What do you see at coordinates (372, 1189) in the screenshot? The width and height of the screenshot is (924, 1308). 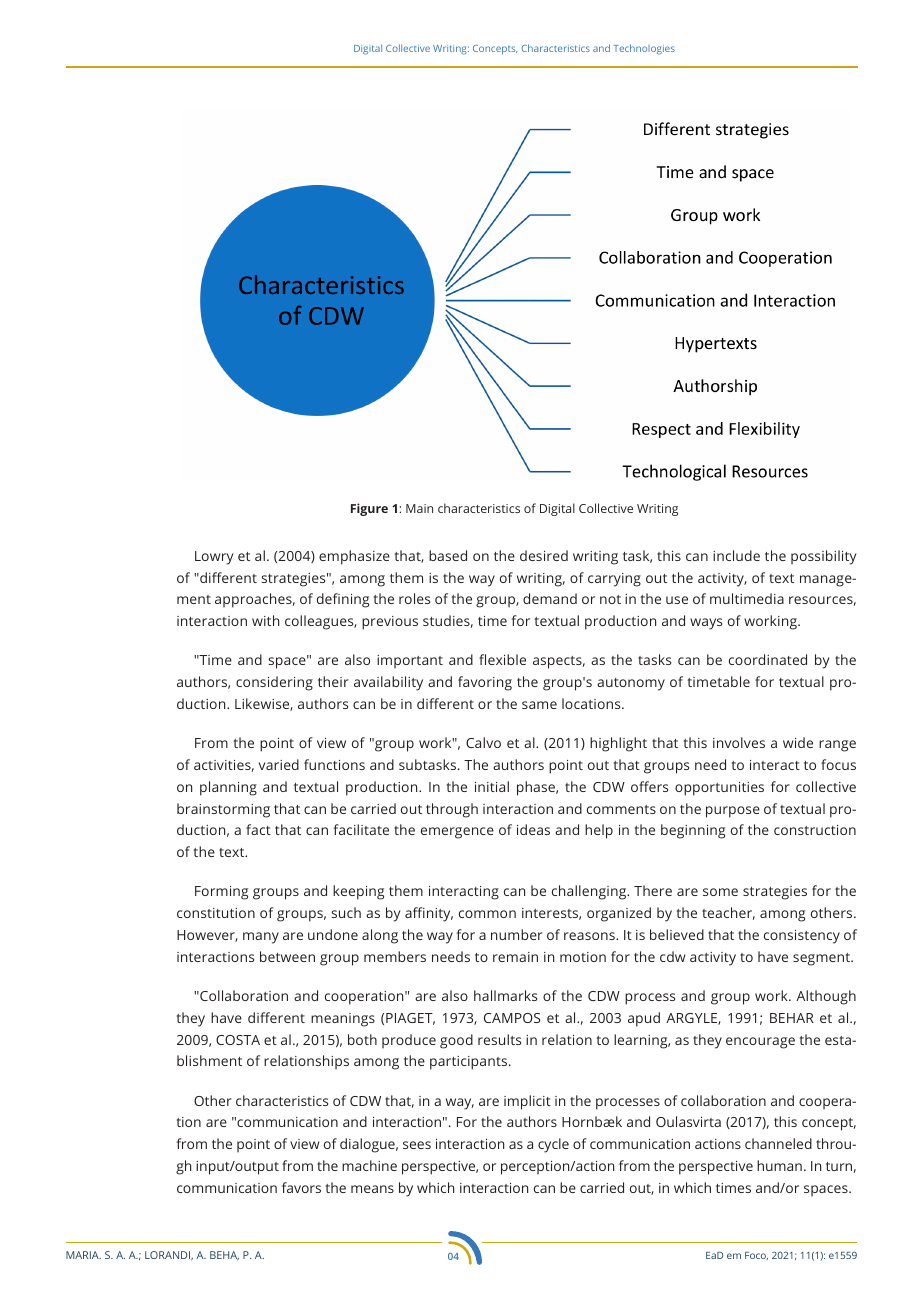 I see `means` at bounding box center [372, 1189].
